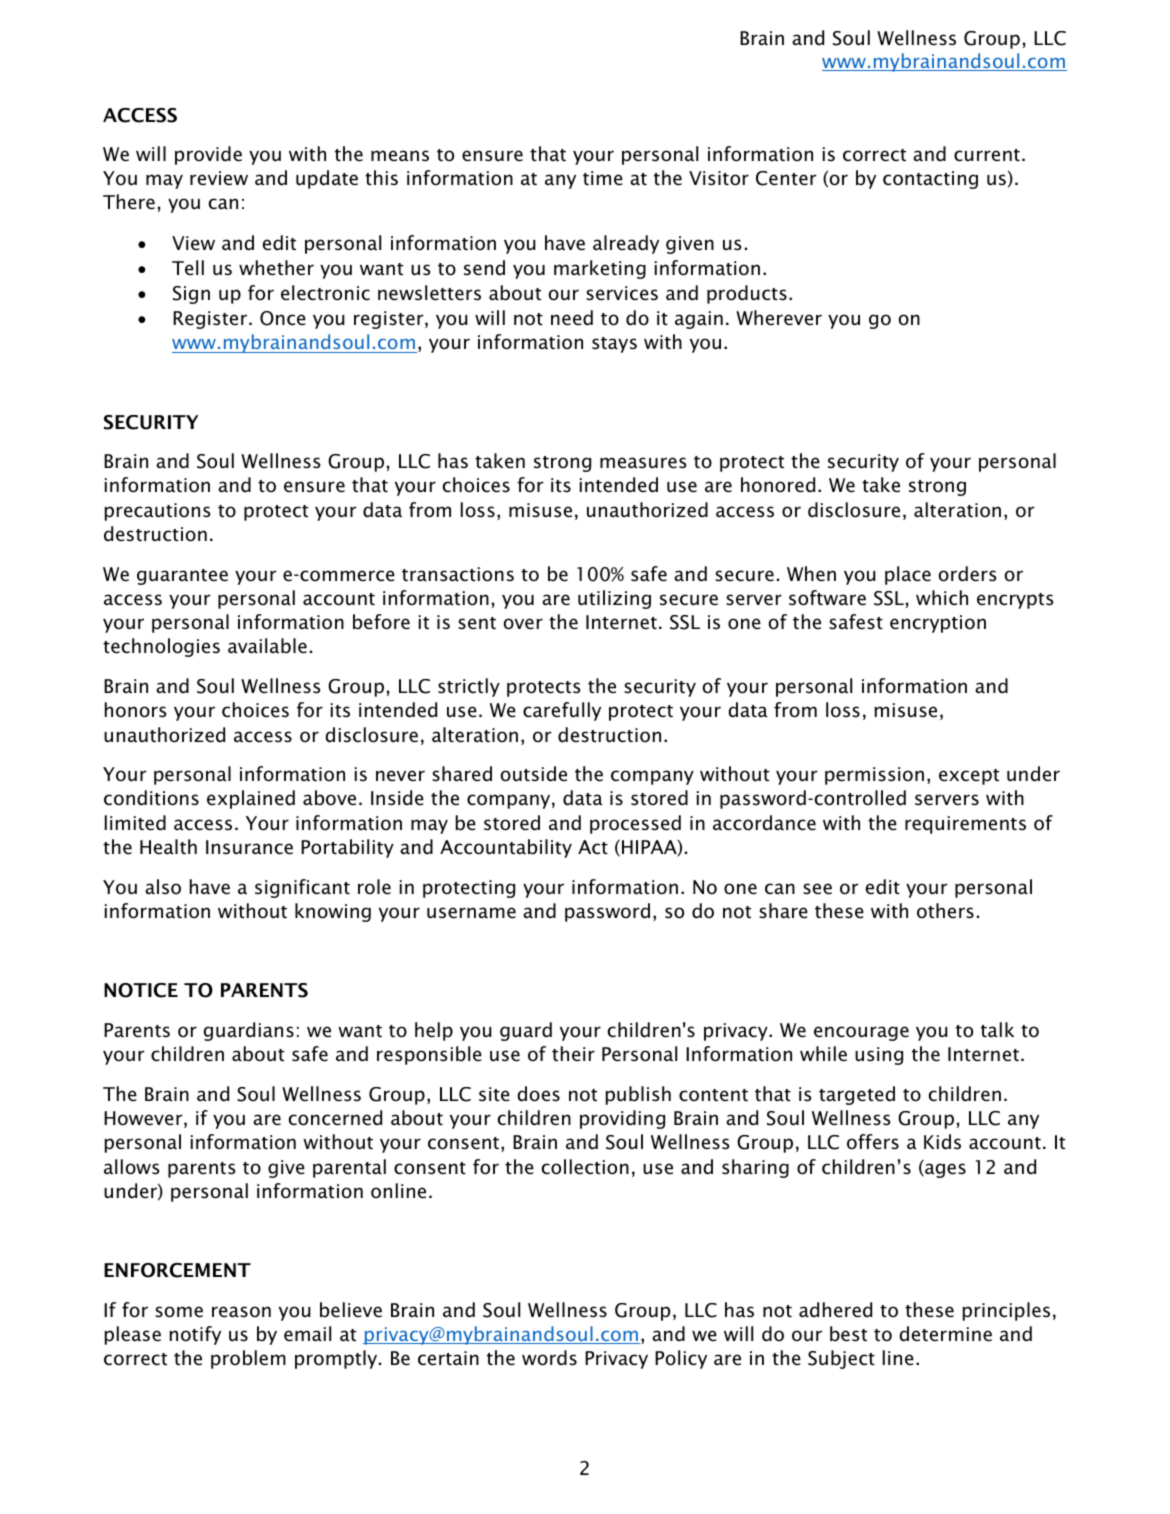 The height and width of the page is (1514, 1170). What do you see at coordinates (945, 911) in the page?
I see `others` at bounding box center [945, 911].
